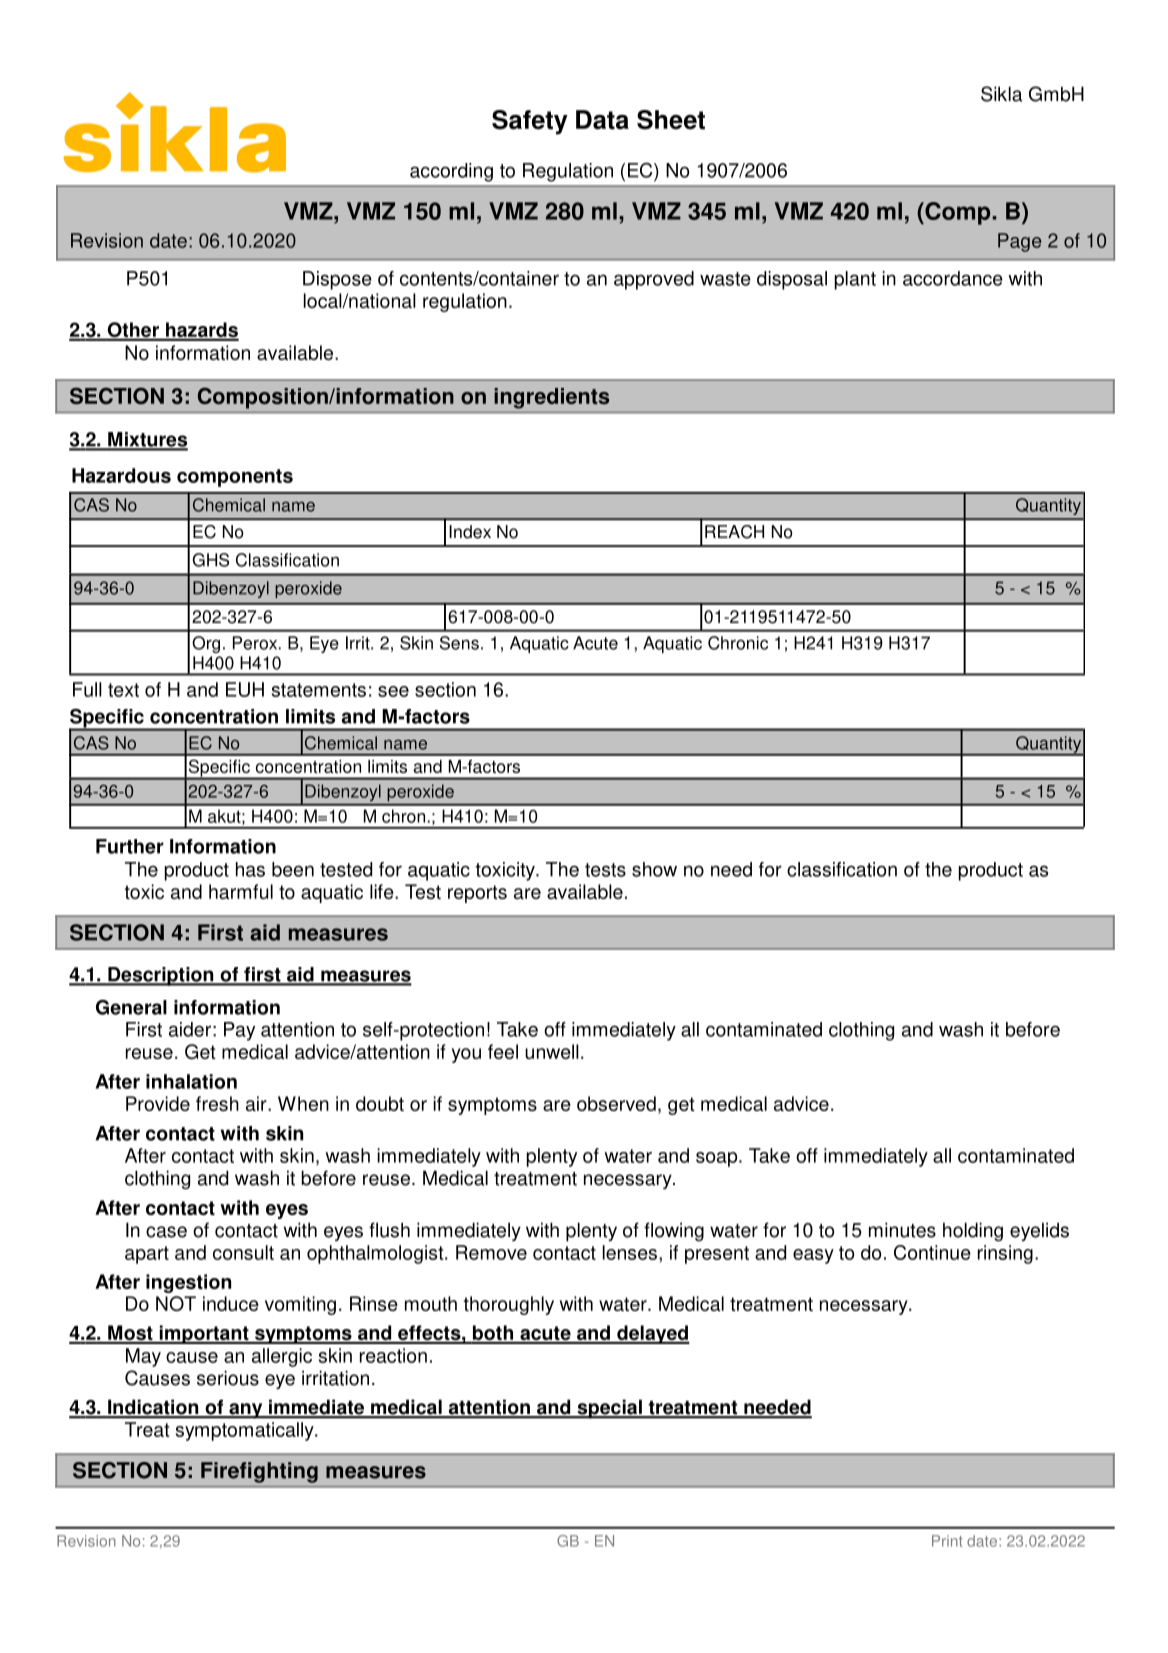  What do you see at coordinates (259, 1472) in the screenshot?
I see `Firefighting` at bounding box center [259, 1472].
